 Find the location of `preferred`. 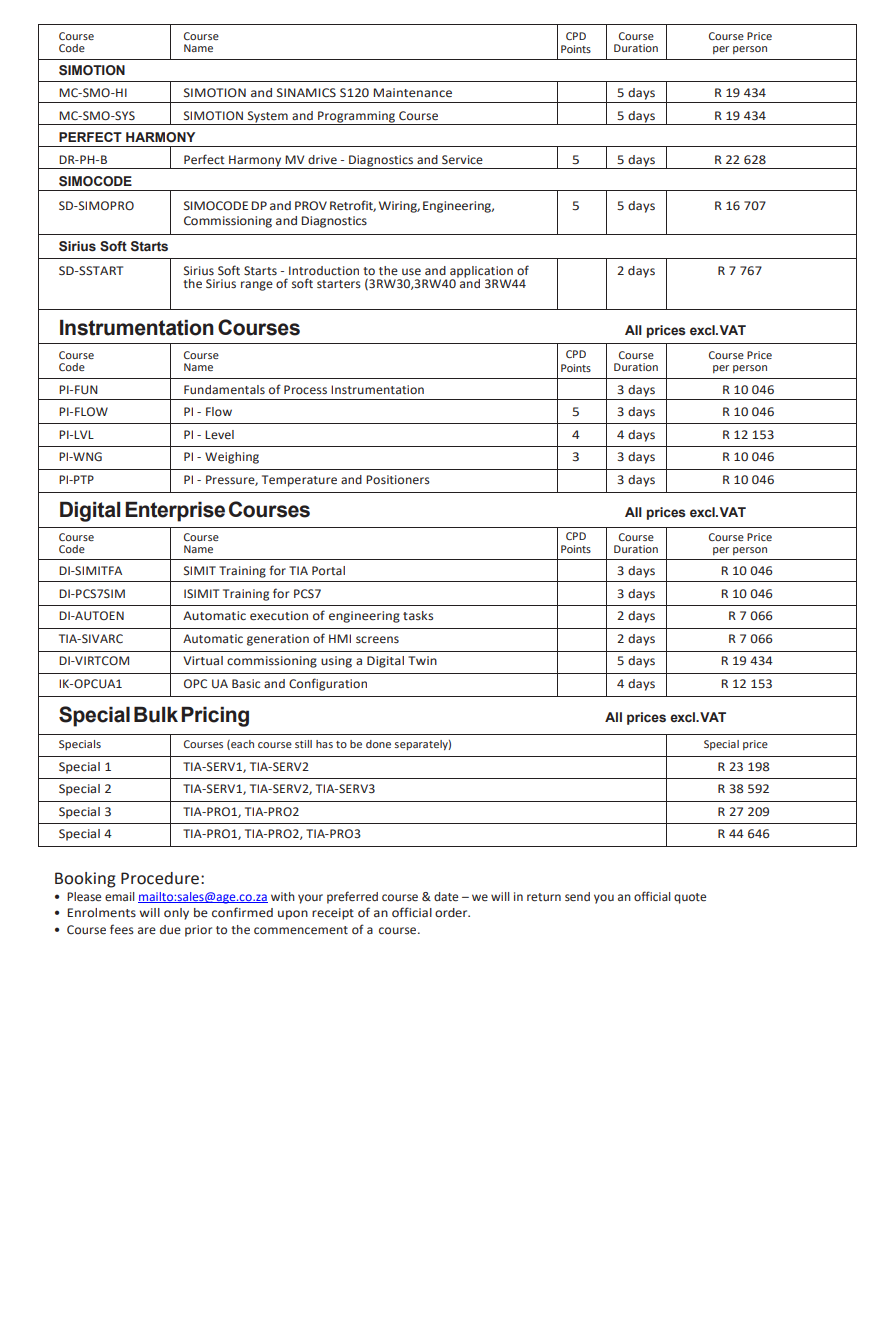

preferred is located at coordinates (352, 897).
